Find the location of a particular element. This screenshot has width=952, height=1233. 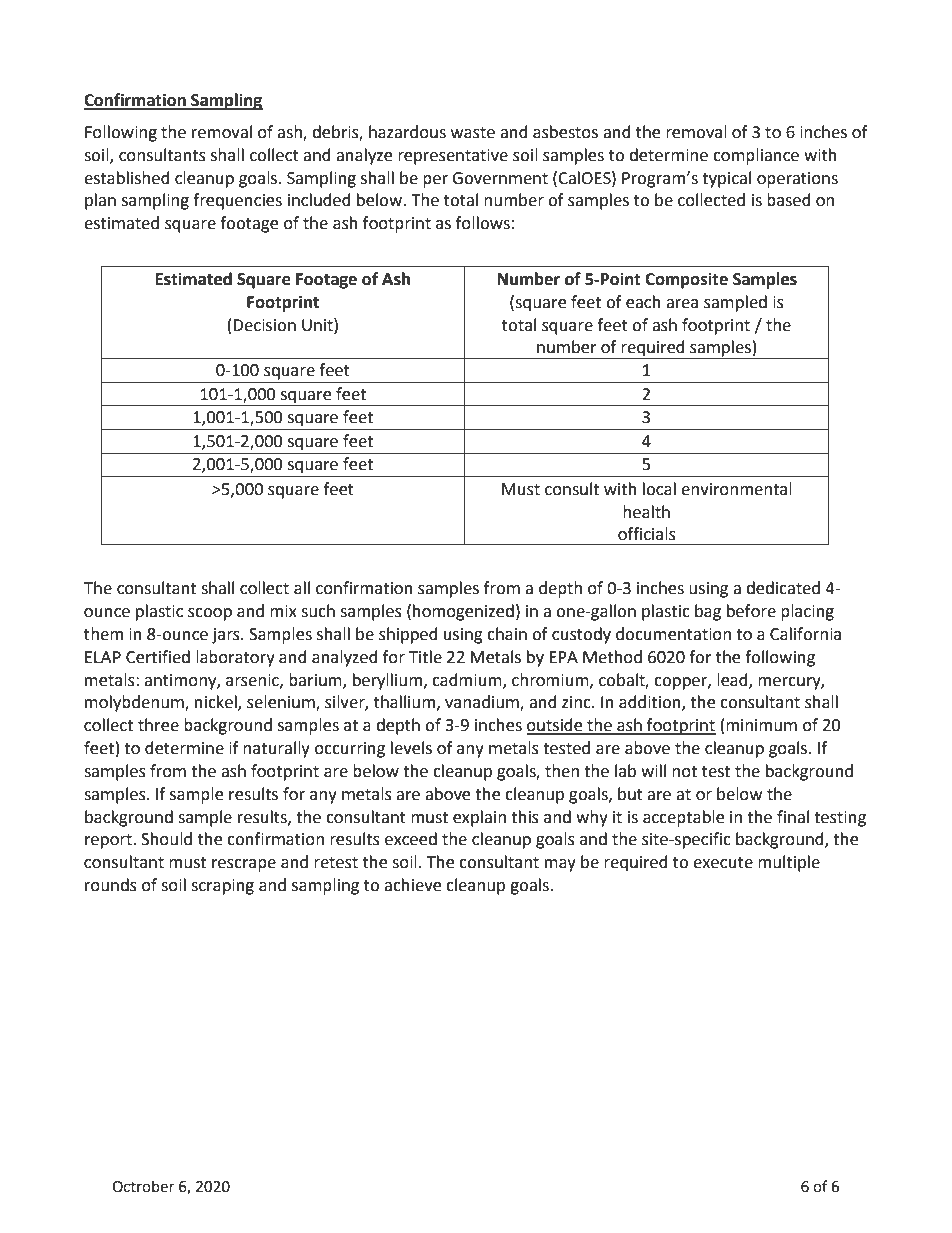

representative is located at coordinates (453, 157).
